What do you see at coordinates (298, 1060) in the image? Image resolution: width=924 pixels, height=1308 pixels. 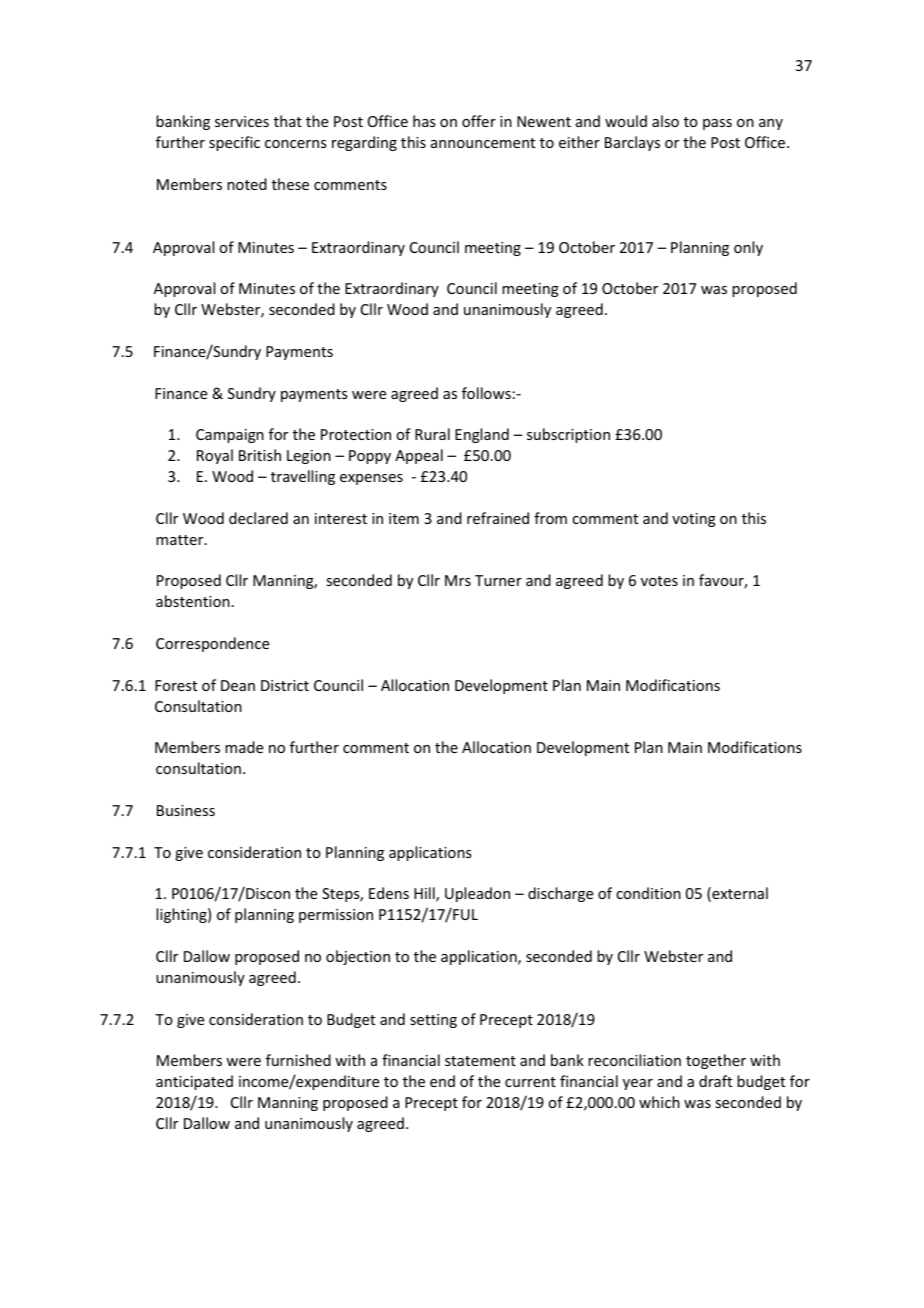 I see `furnished` at bounding box center [298, 1060].
